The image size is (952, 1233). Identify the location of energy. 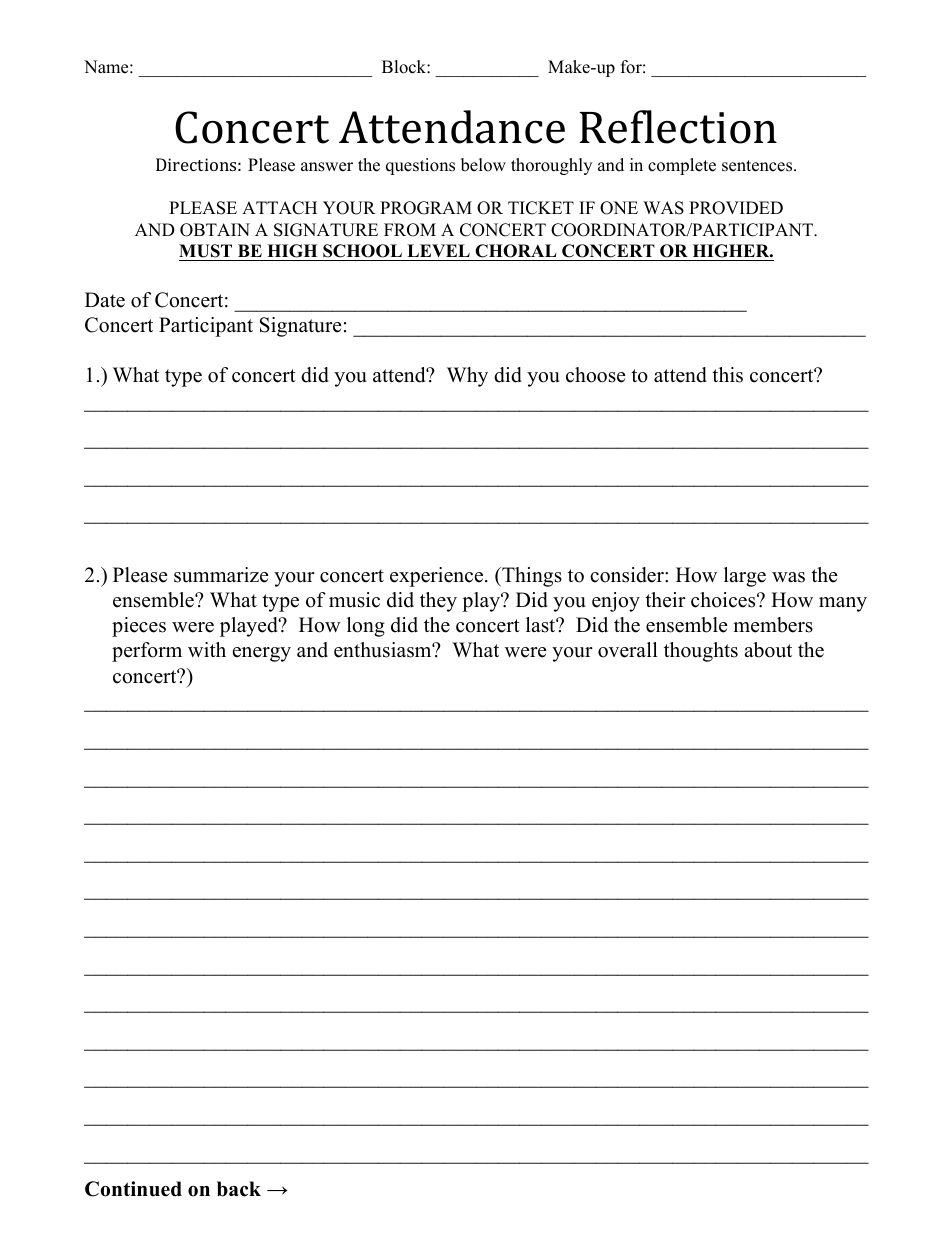
(262, 654).
